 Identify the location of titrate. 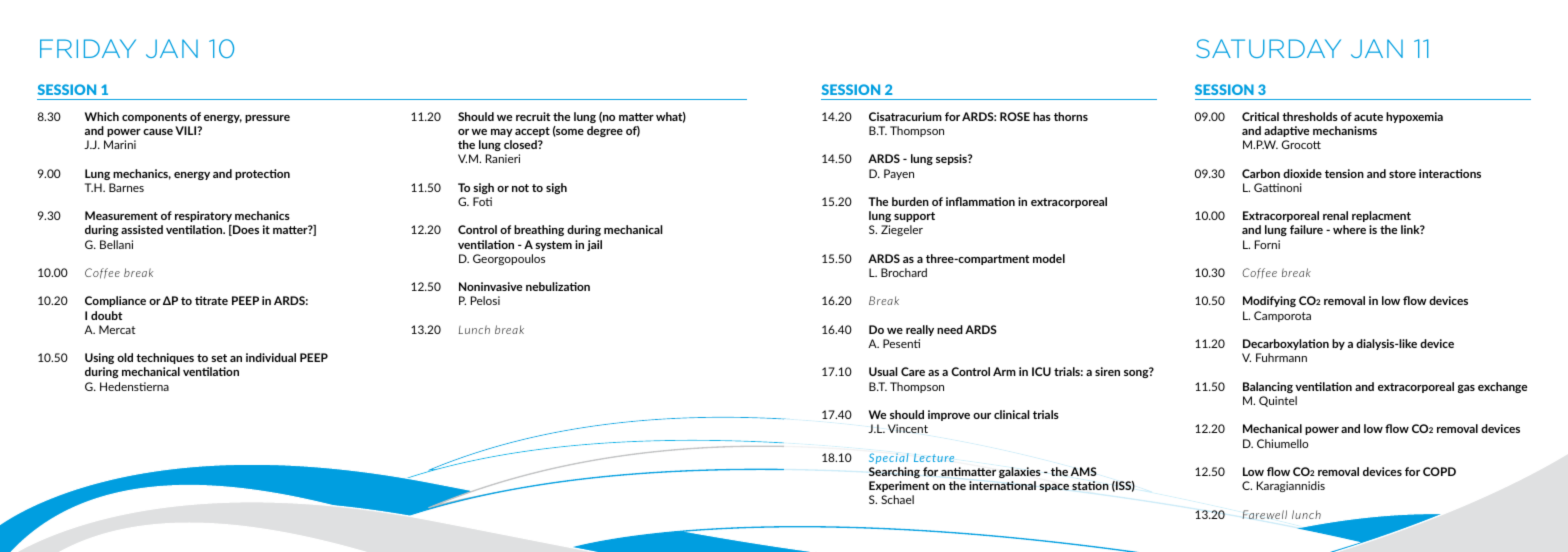
(211, 300).
